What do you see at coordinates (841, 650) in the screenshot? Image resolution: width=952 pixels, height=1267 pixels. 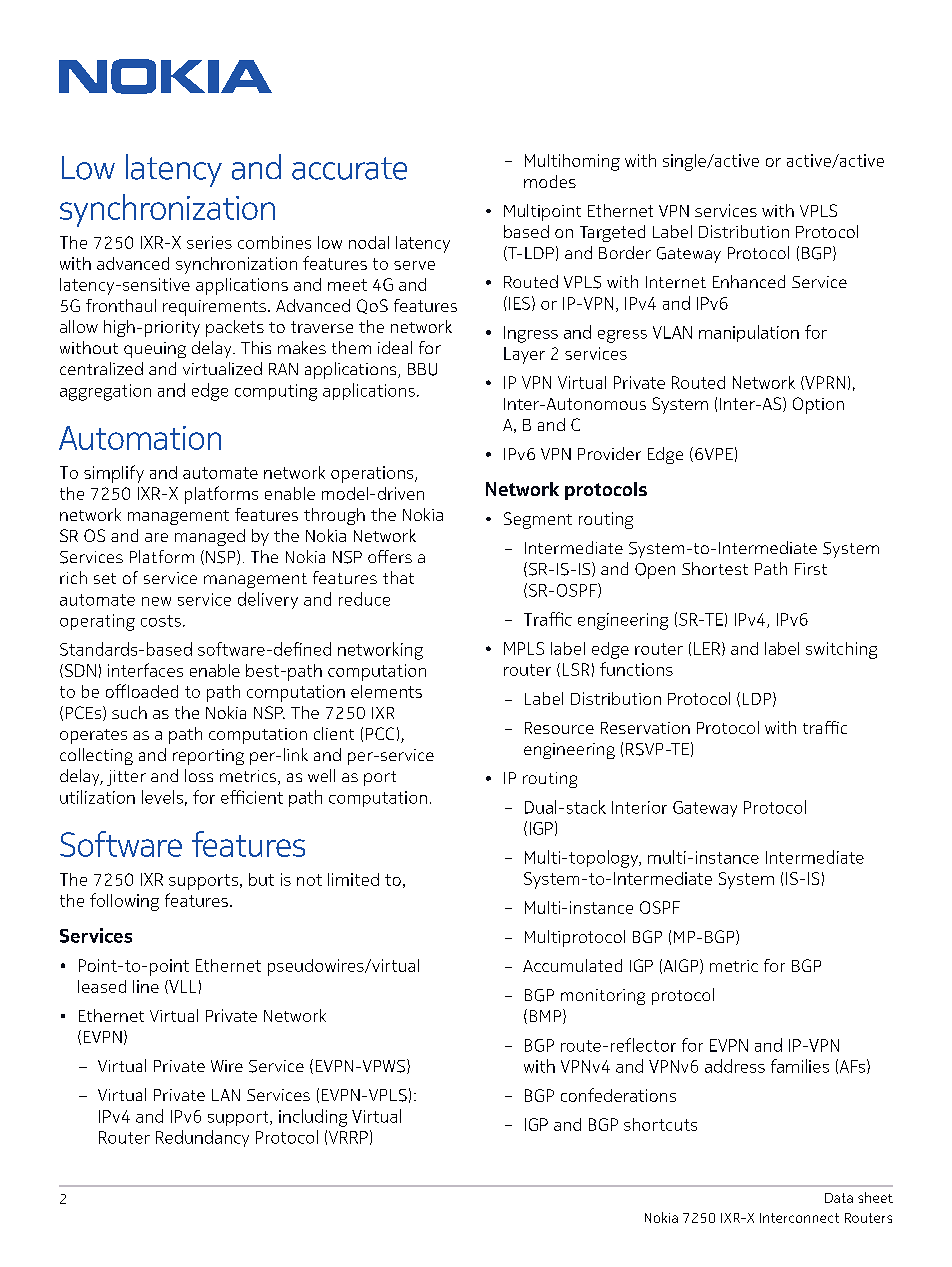 I see `switching` at bounding box center [841, 650].
